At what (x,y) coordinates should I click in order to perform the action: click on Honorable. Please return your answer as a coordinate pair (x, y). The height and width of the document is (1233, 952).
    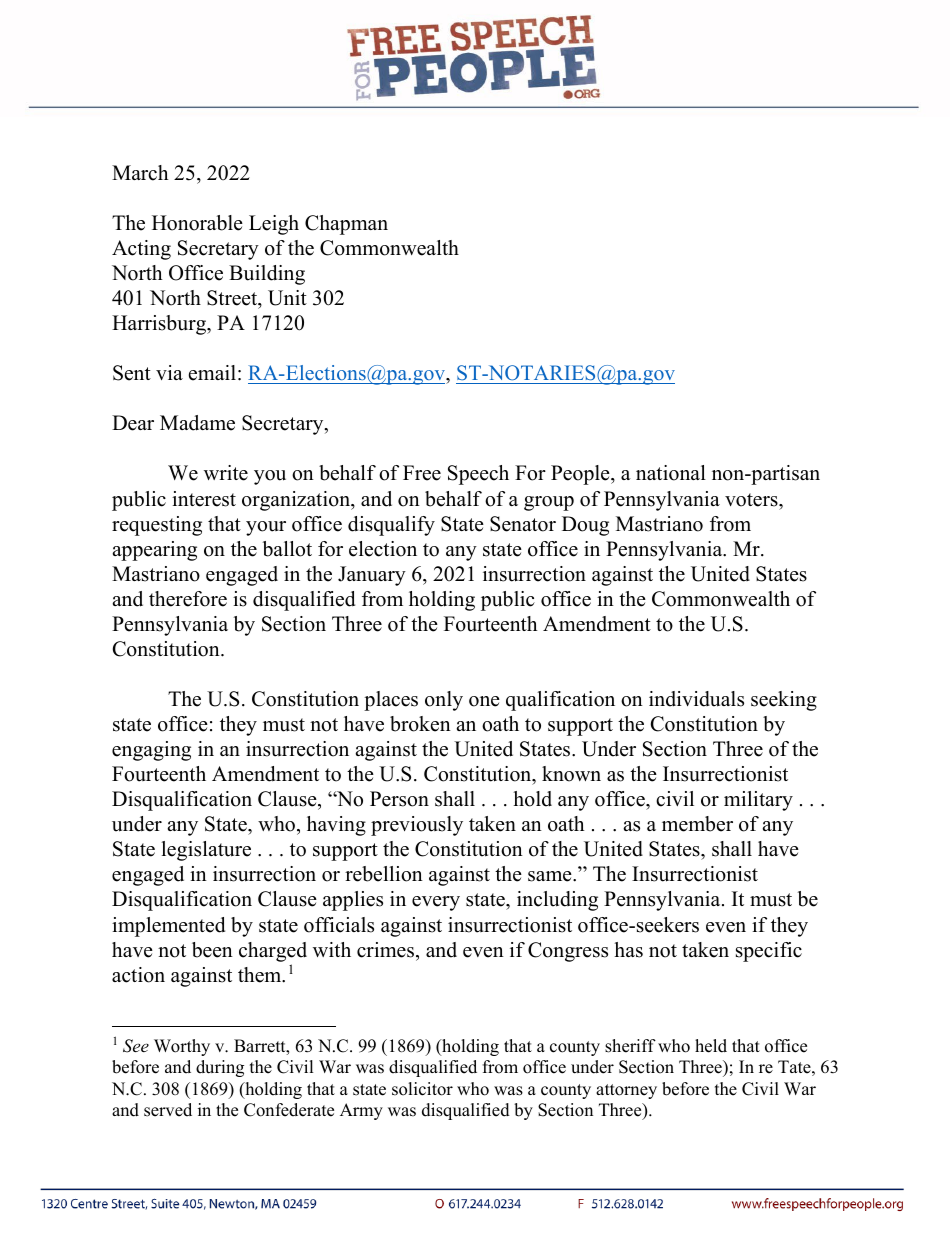
    Looking at the image, I should click on (197, 223).
